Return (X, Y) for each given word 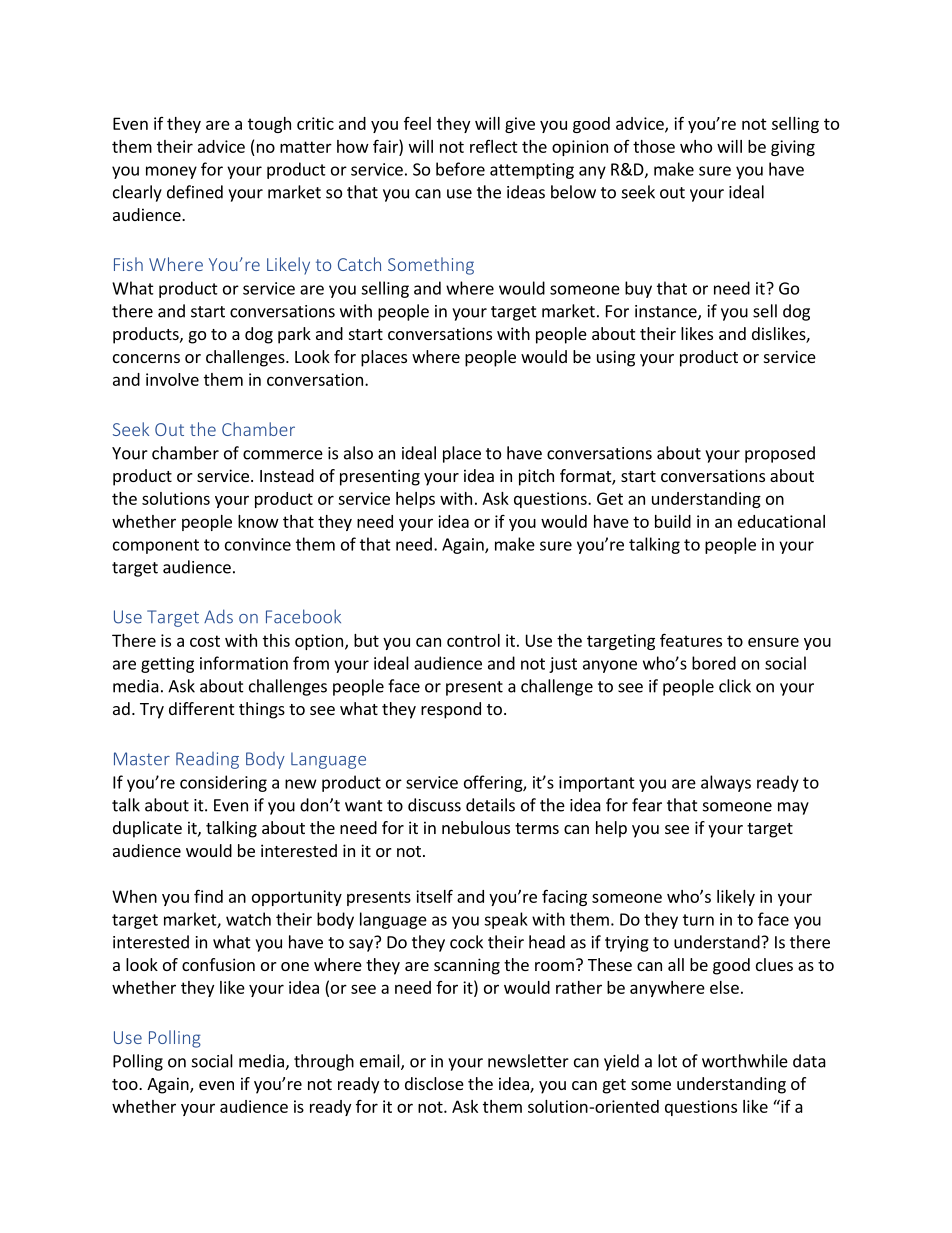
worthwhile (745, 1061)
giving (793, 148)
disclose (434, 1083)
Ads (218, 616)
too (126, 1084)
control (473, 640)
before (460, 169)
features (691, 640)
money (171, 172)
